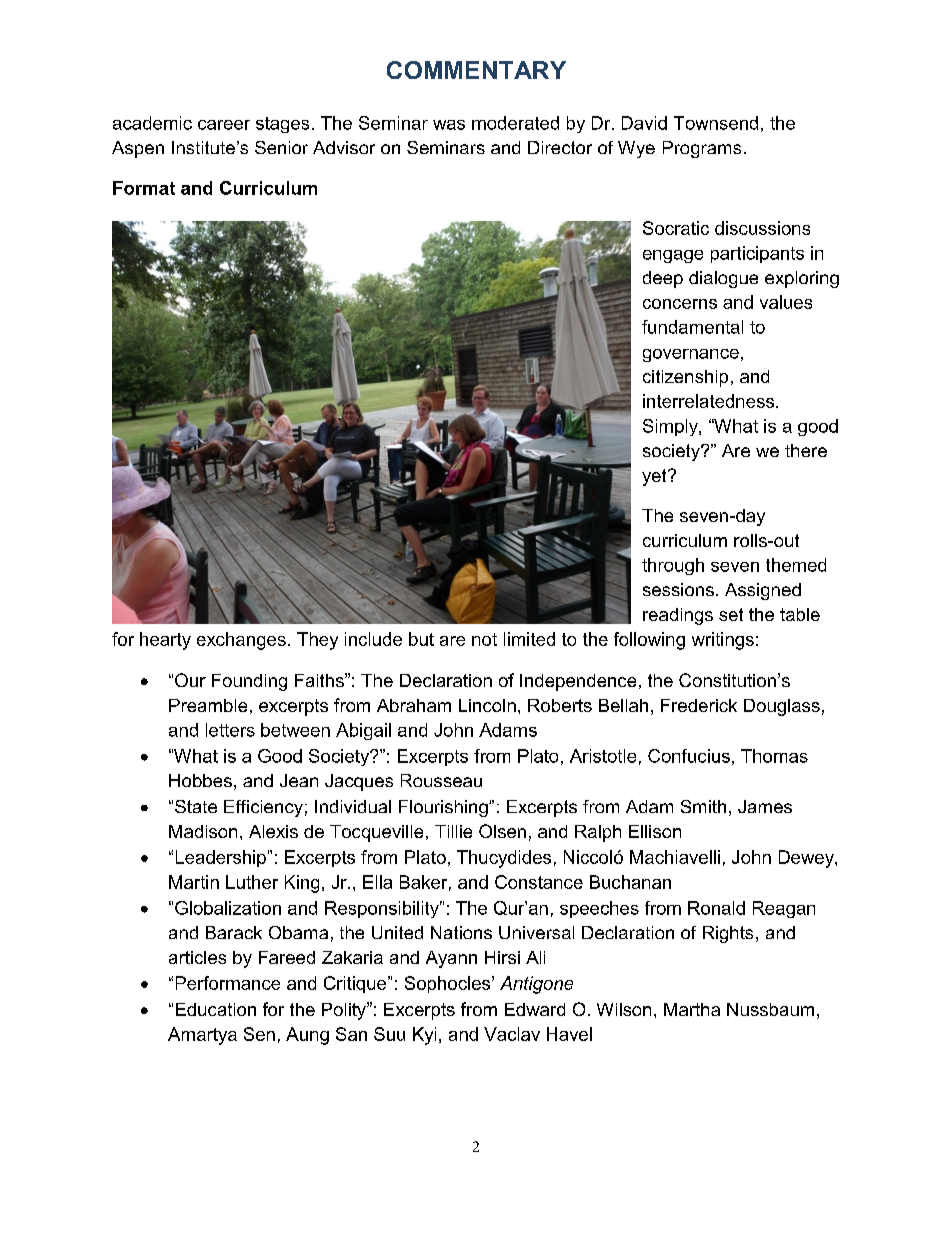 The image size is (952, 1233). What do you see at coordinates (476, 70) in the screenshot?
I see `COMMENTARY` at bounding box center [476, 70].
